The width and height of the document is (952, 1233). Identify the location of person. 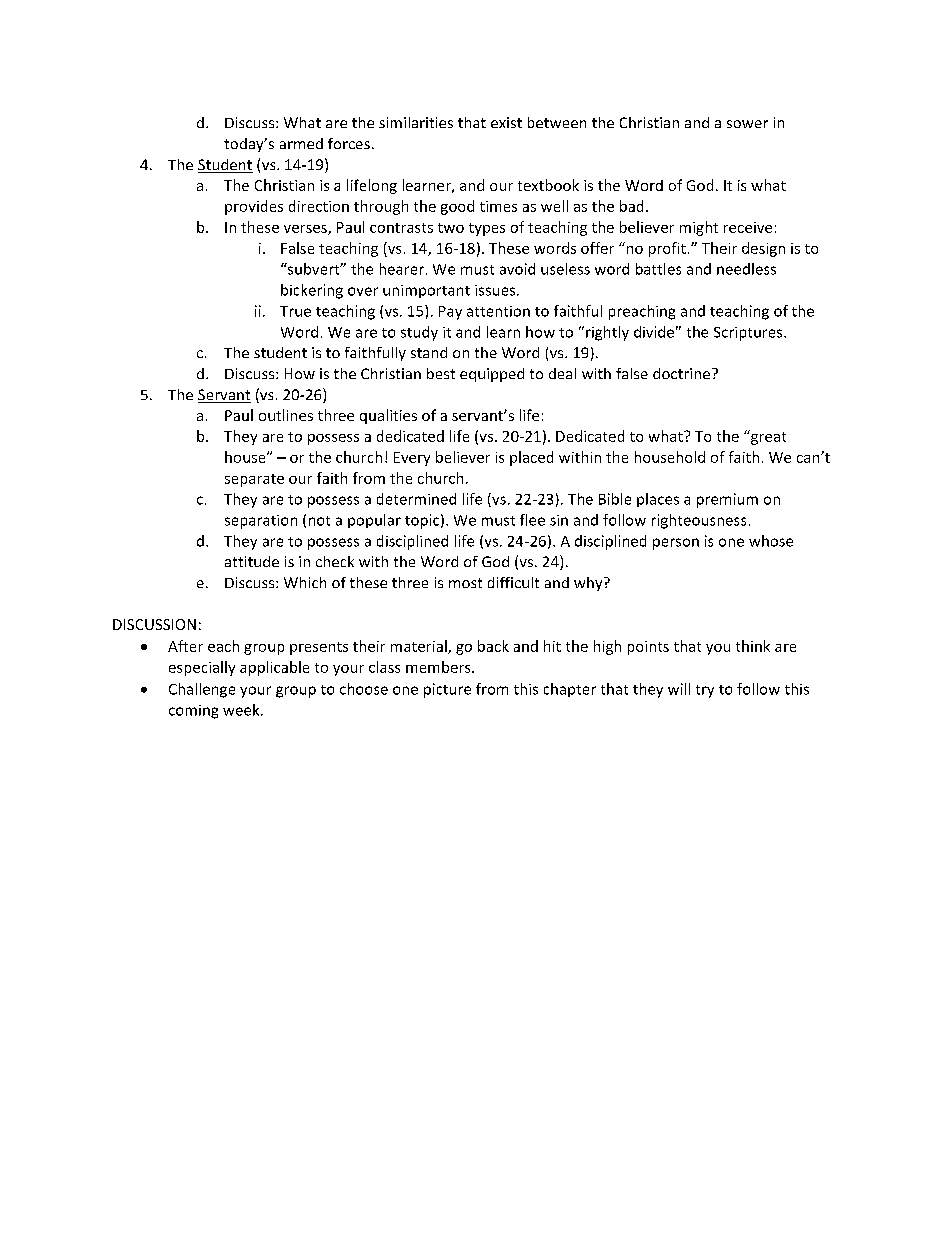
(676, 544).
